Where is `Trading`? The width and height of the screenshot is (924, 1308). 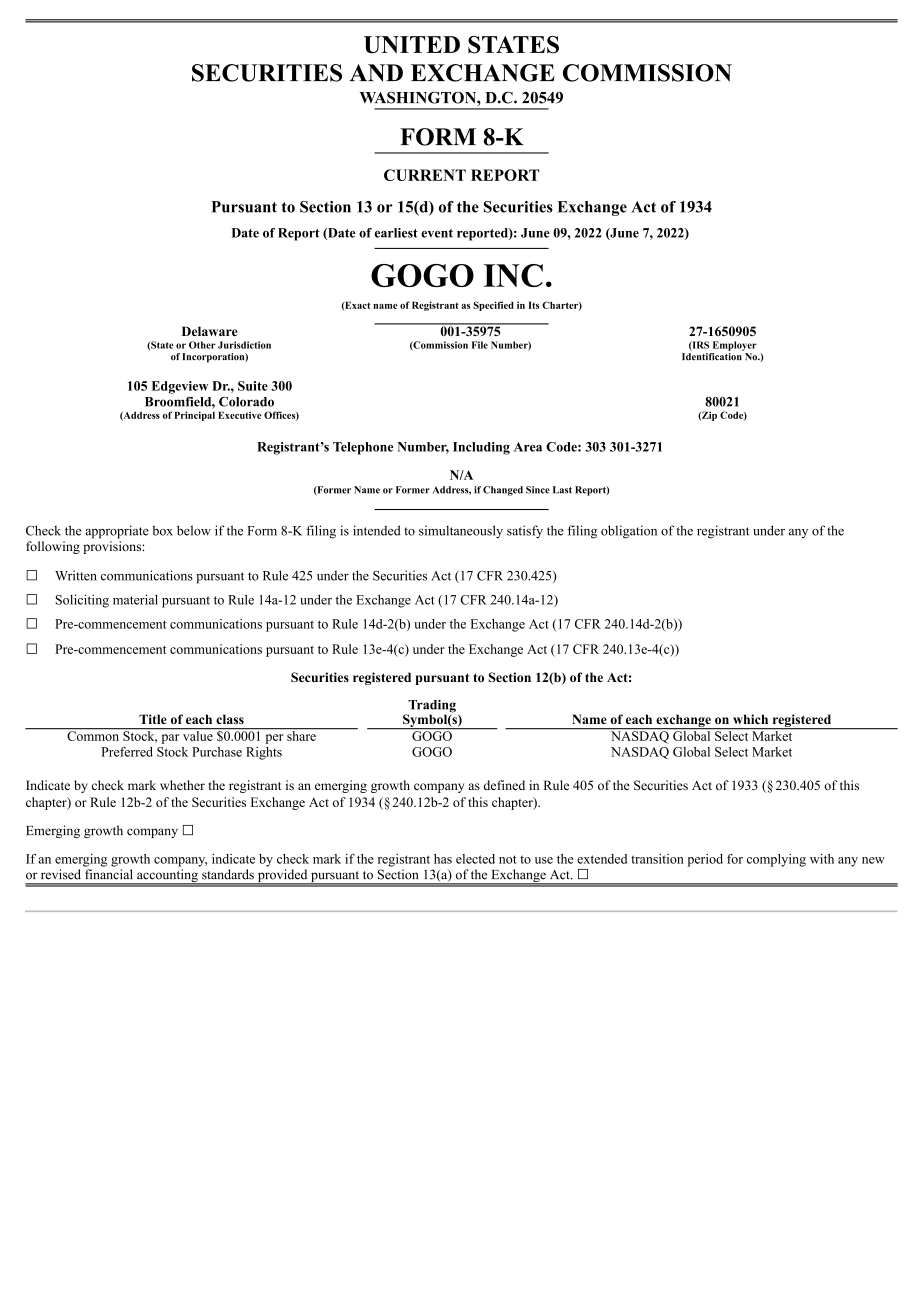
Trading is located at coordinates (431, 707).
